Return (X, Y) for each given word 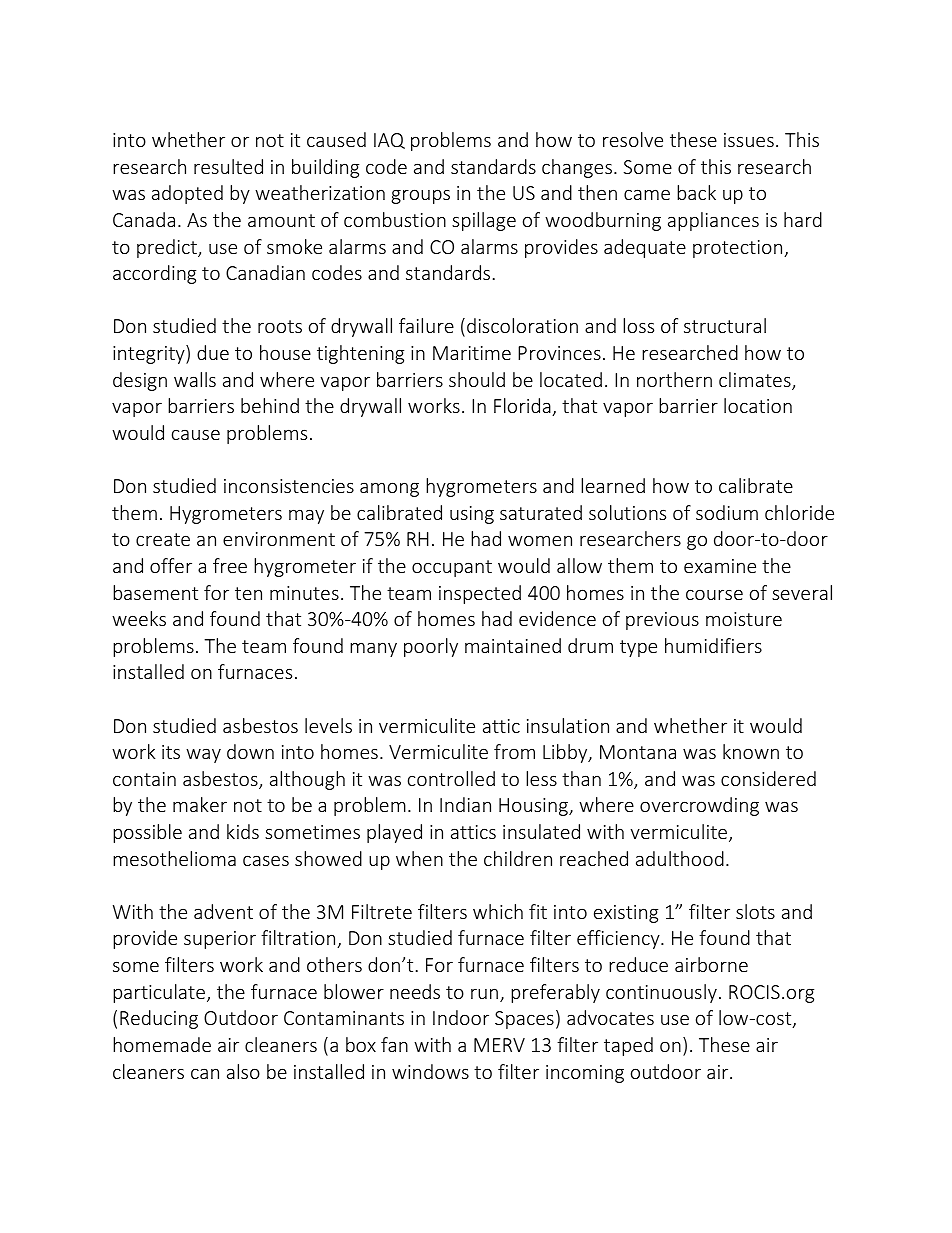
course (714, 594)
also (243, 1071)
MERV (499, 1045)
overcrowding (699, 806)
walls (195, 379)
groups (420, 196)
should (477, 379)
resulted (228, 166)
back (696, 192)
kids (243, 831)
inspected (480, 594)
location (758, 405)
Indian (465, 804)
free (230, 565)
